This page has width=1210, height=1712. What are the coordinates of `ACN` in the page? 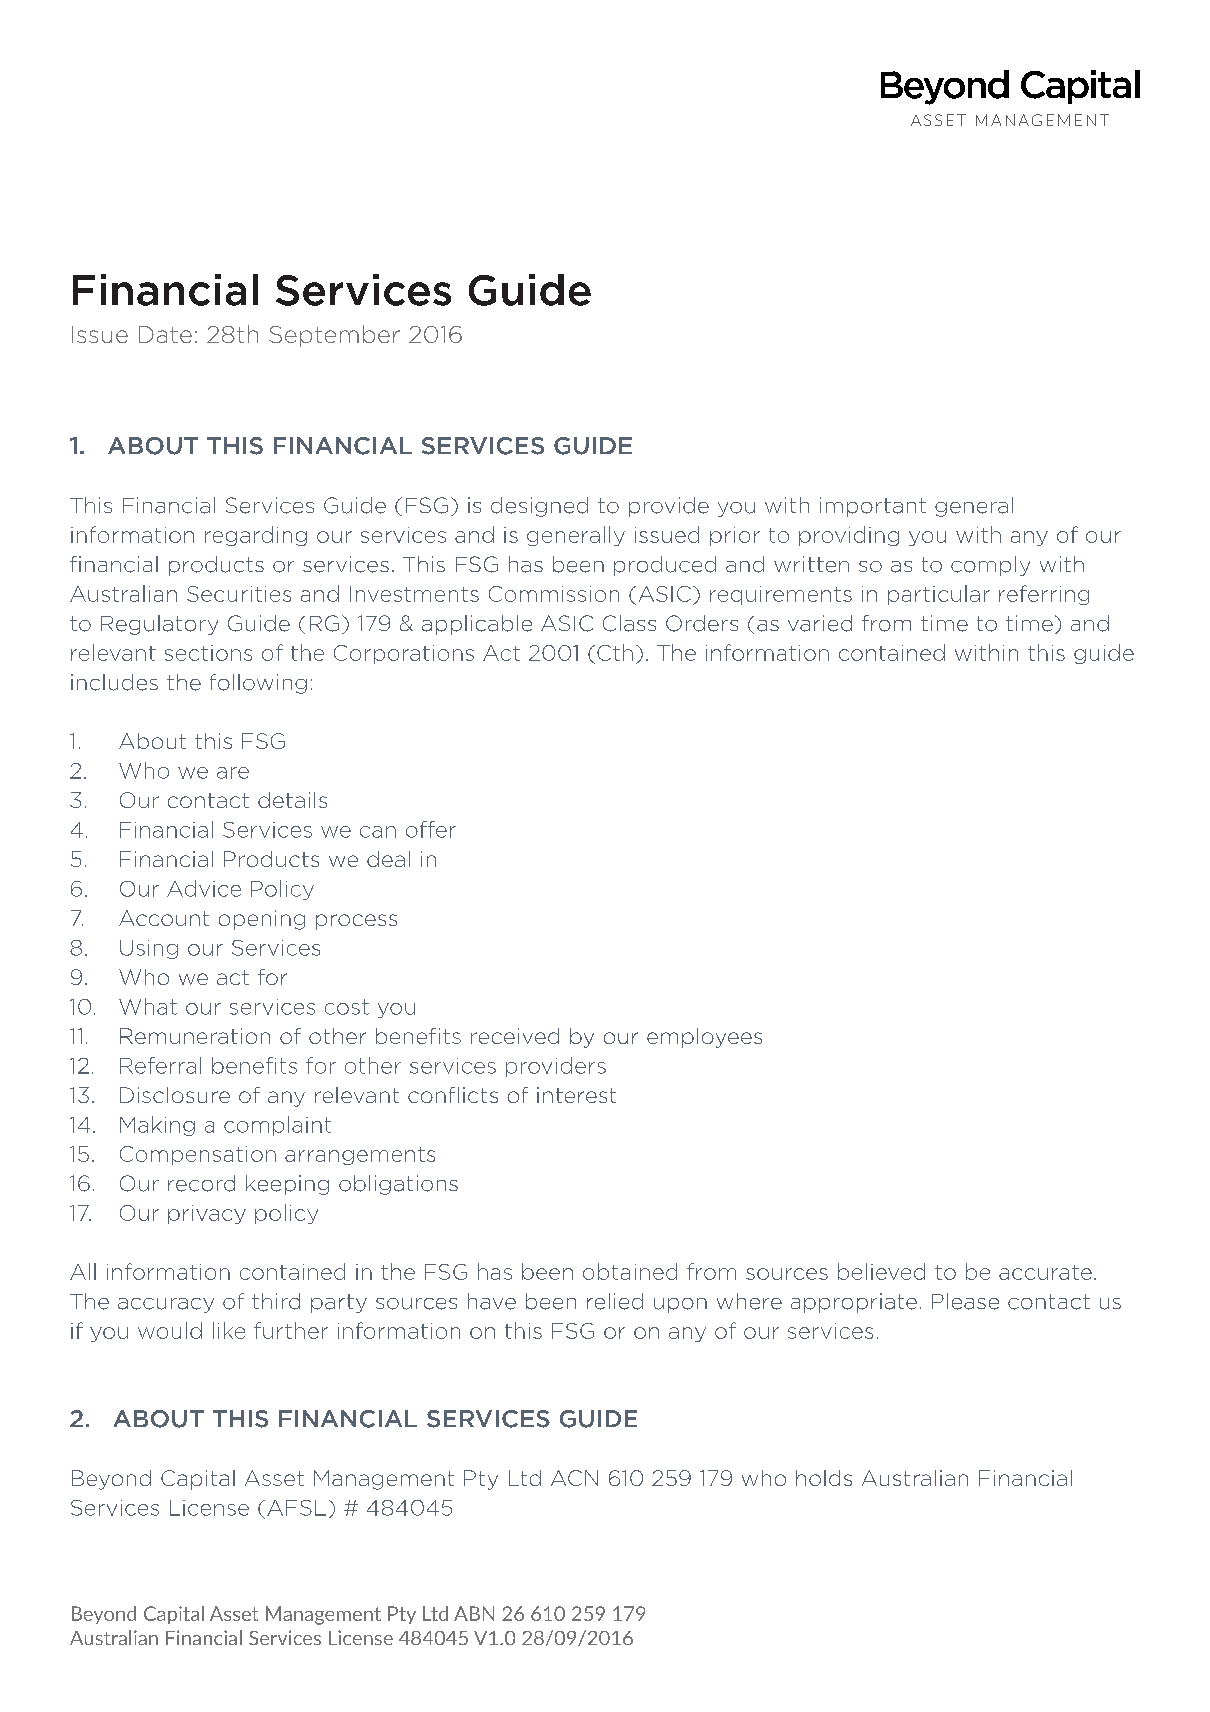 It's located at (574, 1478).
